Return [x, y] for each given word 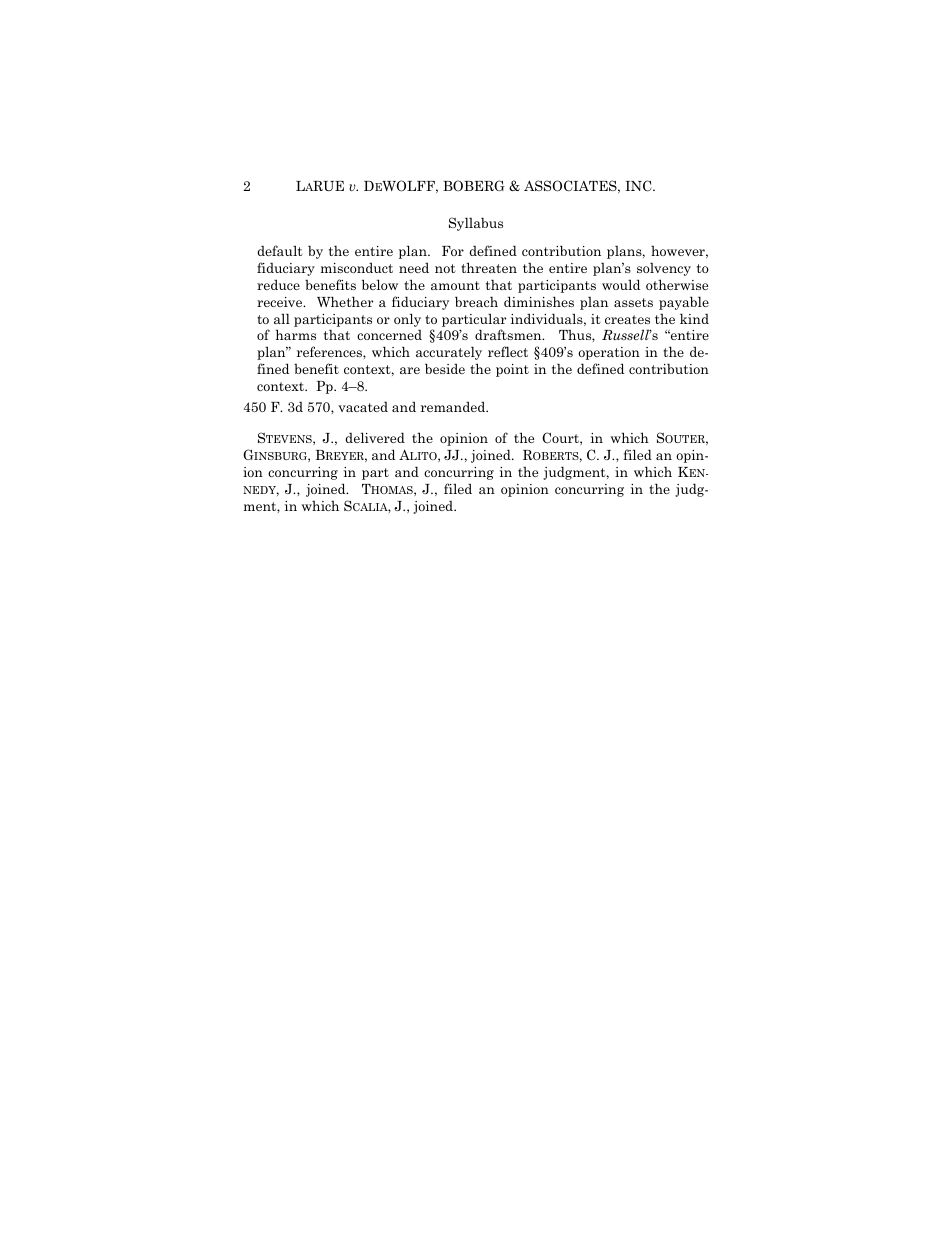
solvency [664, 269]
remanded [454, 406]
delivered [375, 437]
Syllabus [476, 224]
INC [639, 186]
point [512, 370]
